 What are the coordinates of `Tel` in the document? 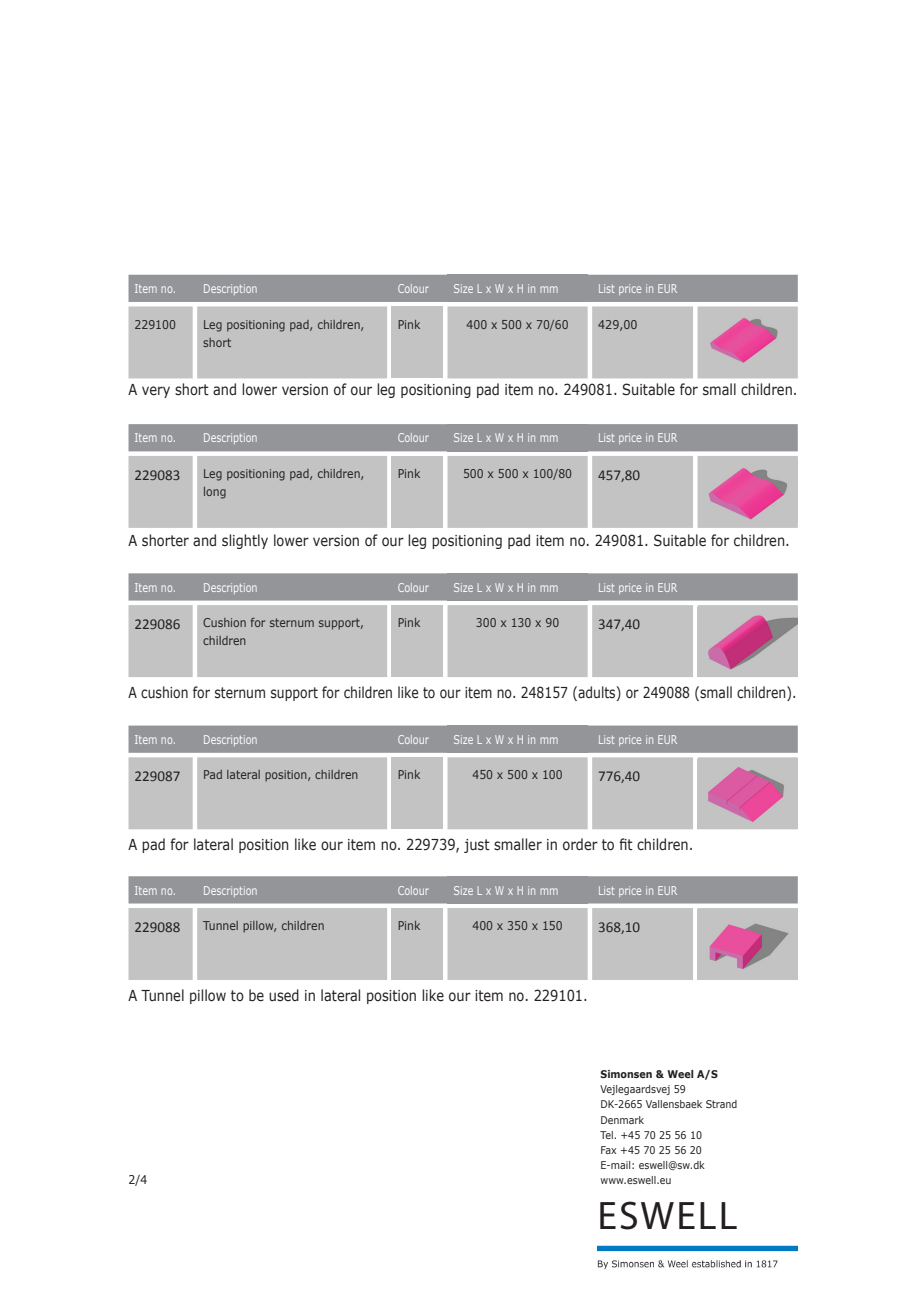 It's located at (607, 1135).
